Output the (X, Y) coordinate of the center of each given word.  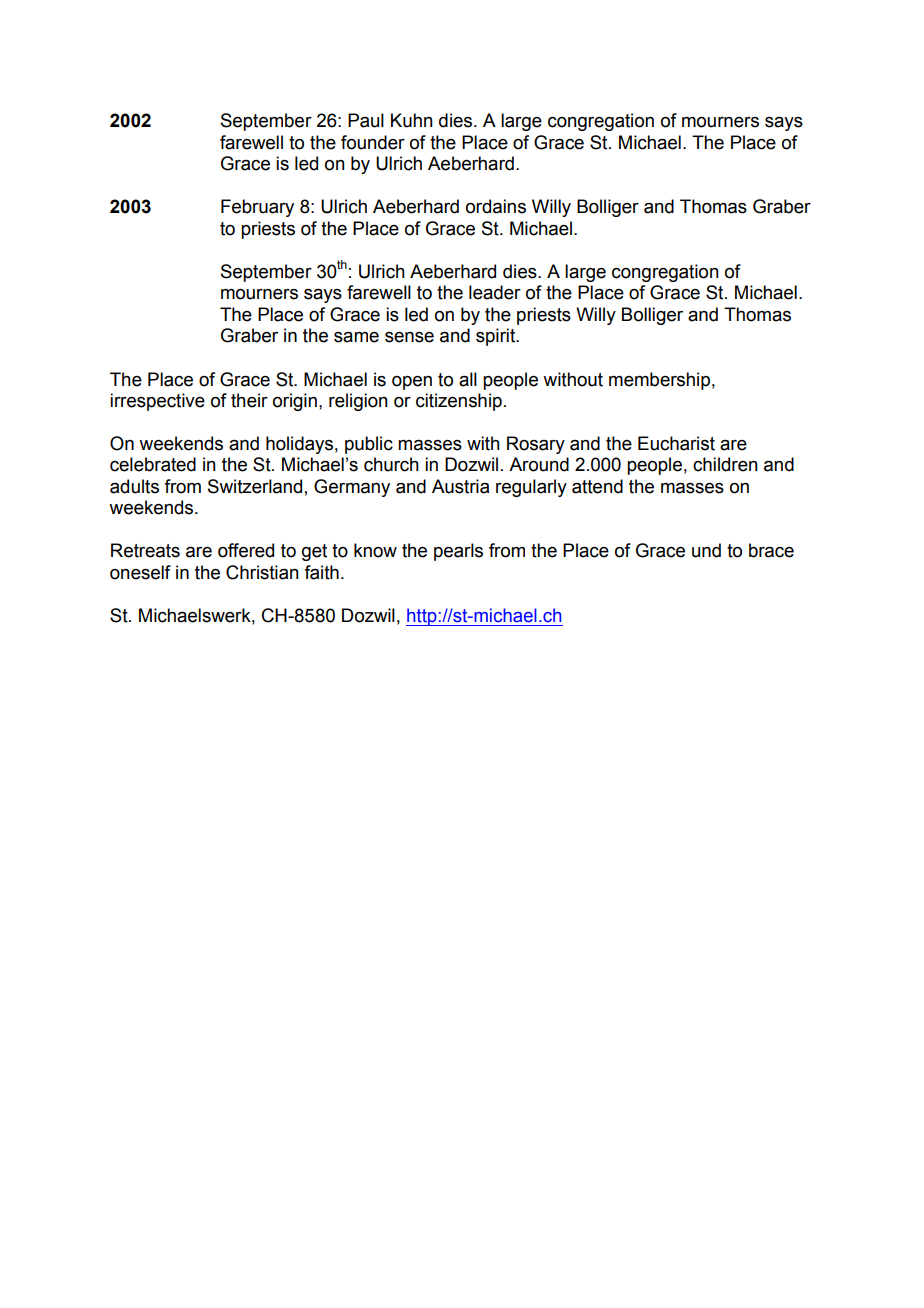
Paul (366, 120)
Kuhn (412, 120)
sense (409, 337)
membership (659, 381)
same (356, 337)
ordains (496, 206)
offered (246, 550)
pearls (458, 552)
